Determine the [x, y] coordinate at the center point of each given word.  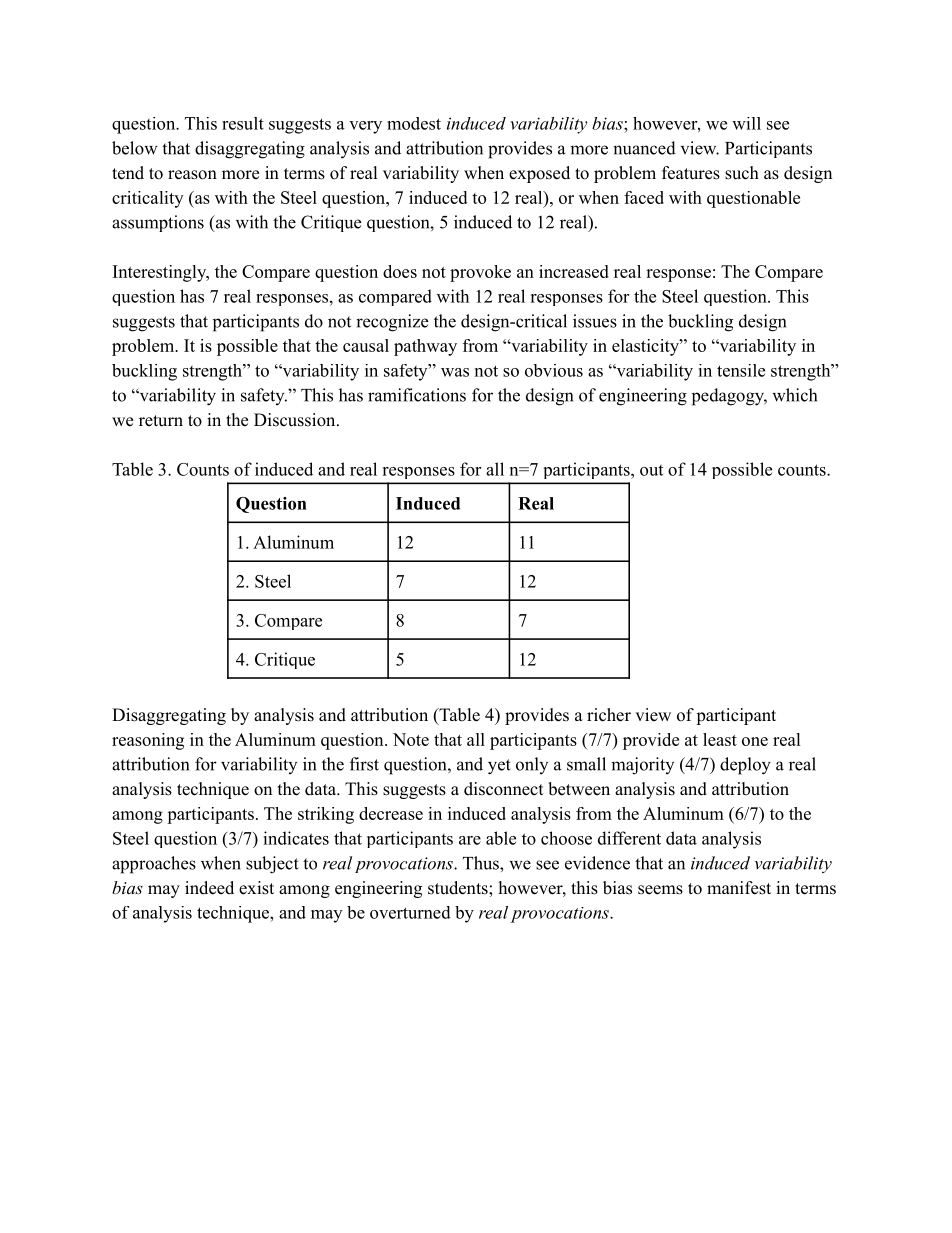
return [161, 421]
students [459, 888]
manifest [739, 888]
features [691, 173]
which [794, 395]
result [243, 123]
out [651, 470]
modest [414, 123]
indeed [209, 888]
